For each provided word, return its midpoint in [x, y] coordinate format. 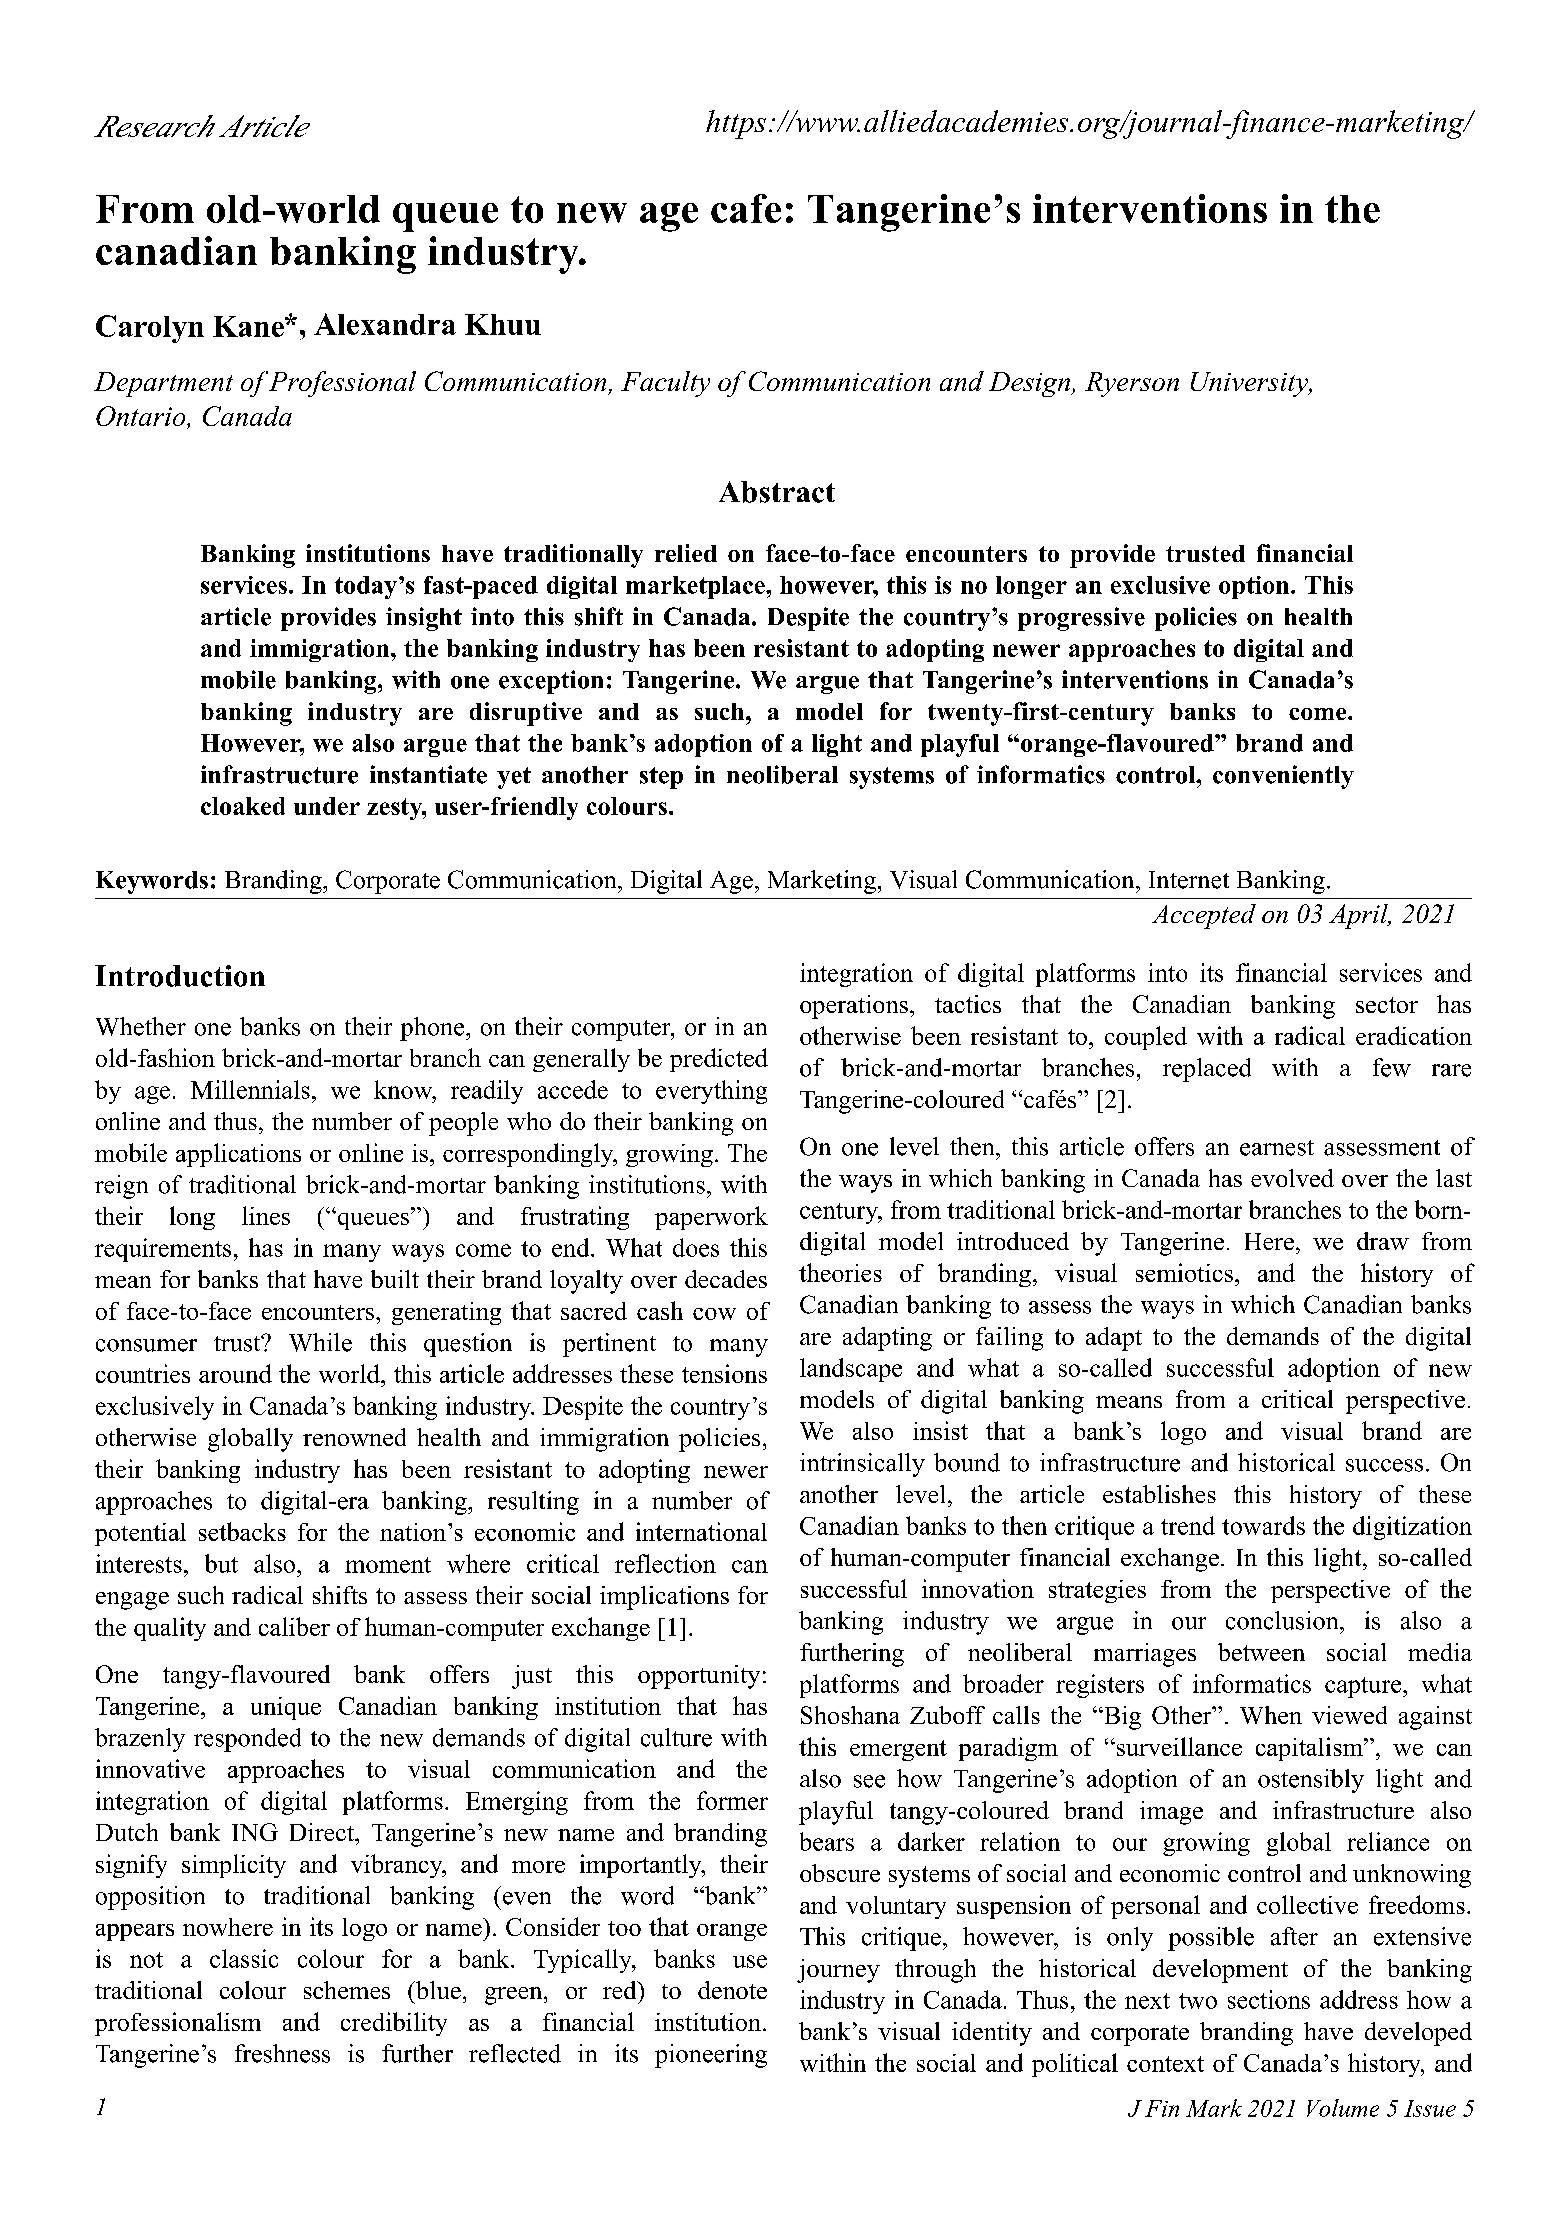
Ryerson [1132, 384]
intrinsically [862, 1465]
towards [1263, 1525]
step [661, 778]
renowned [354, 1437]
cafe [746, 208]
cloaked [243, 806]
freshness [282, 2053]
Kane [249, 326]
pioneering [711, 2056]
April [1359, 916]
